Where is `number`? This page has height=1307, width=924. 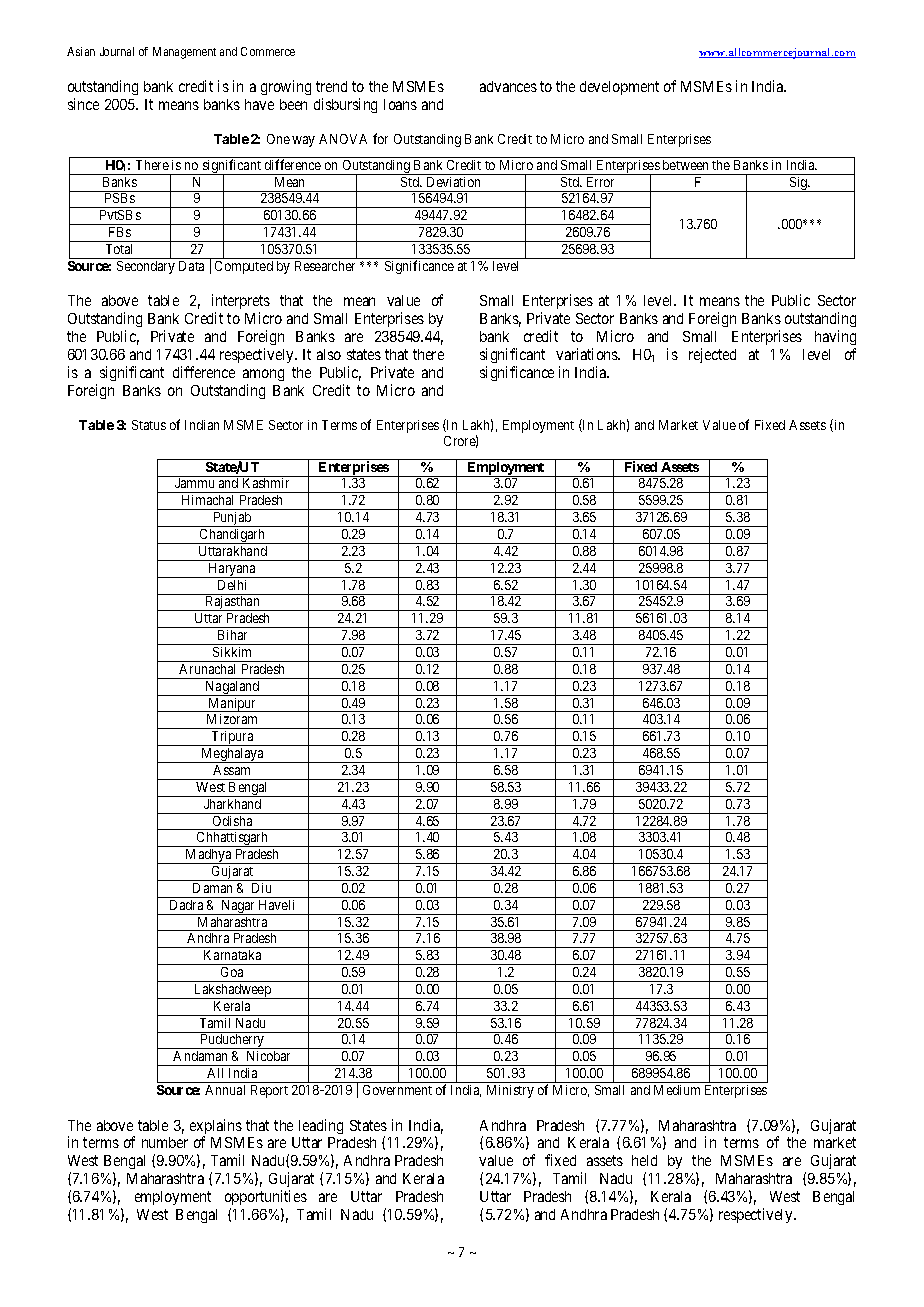
number is located at coordinates (165, 1142).
